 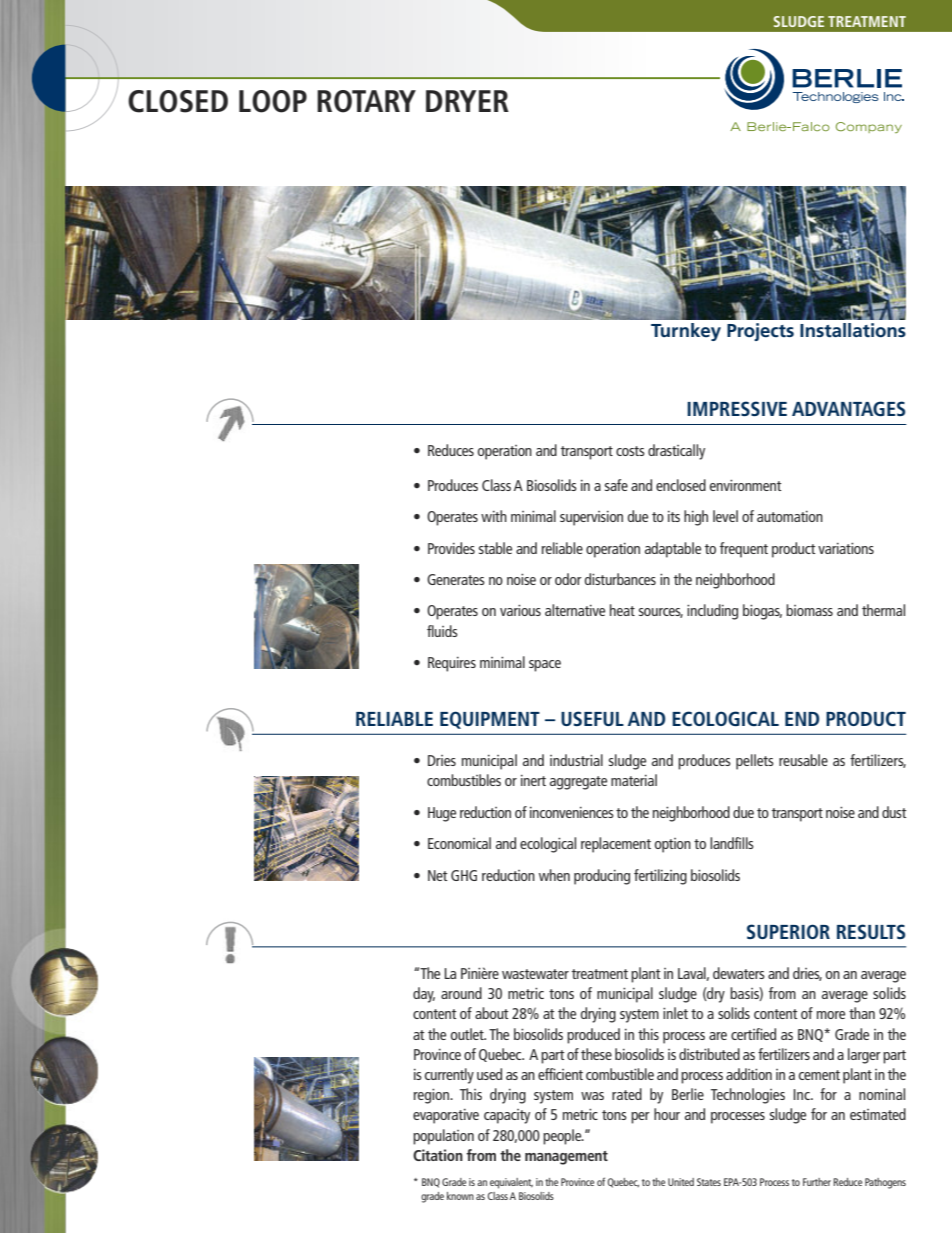 What do you see at coordinates (366, 101) in the screenshot?
I see `ROTARY` at bounding box center [366, 101].
